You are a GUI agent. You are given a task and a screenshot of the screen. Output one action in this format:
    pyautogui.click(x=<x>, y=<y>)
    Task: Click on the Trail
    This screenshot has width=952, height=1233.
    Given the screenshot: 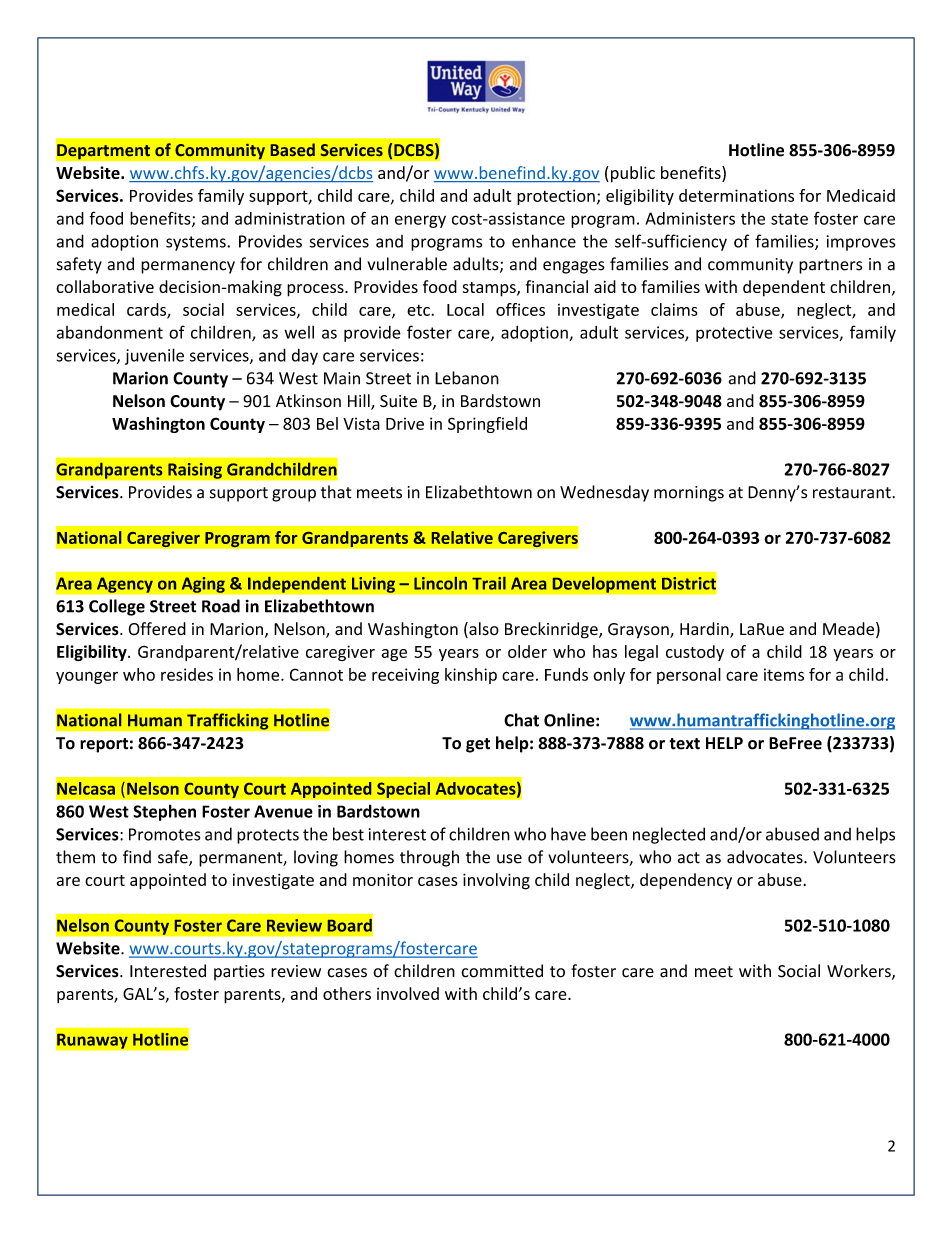 What is the action you would take?
    pyautogui.click(x=489, y=583)
